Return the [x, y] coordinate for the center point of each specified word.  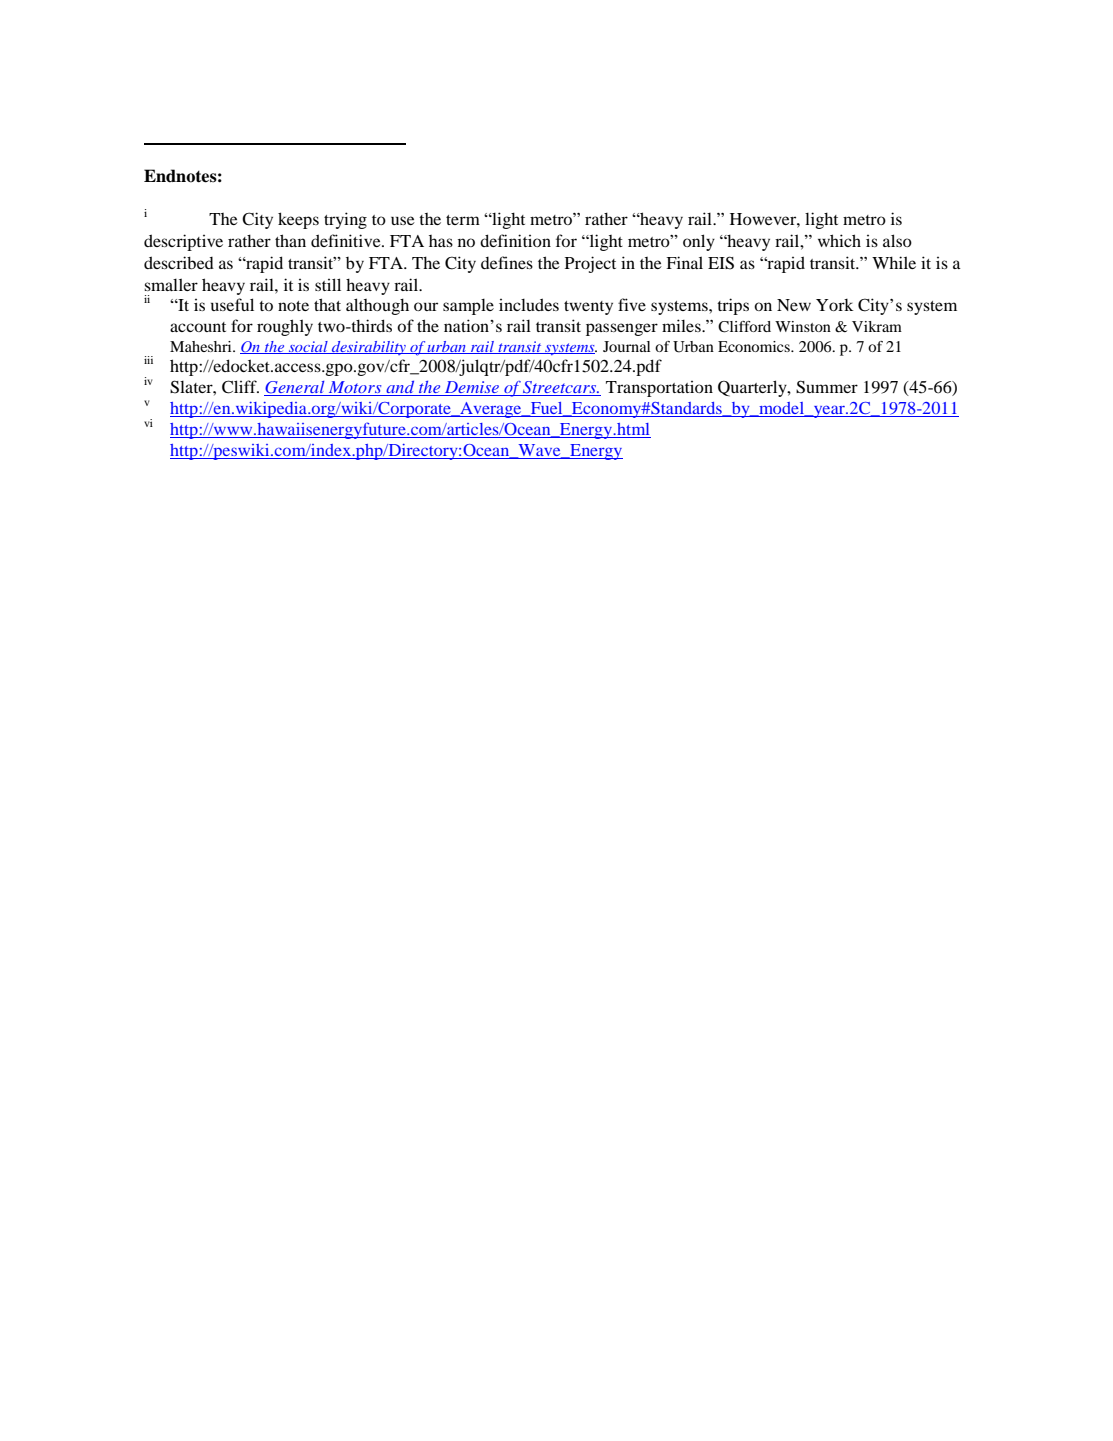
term [463, 220]
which [839, 240]
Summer [827, 387]
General [295, 388]
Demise [472, 388]
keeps [298, 220]
